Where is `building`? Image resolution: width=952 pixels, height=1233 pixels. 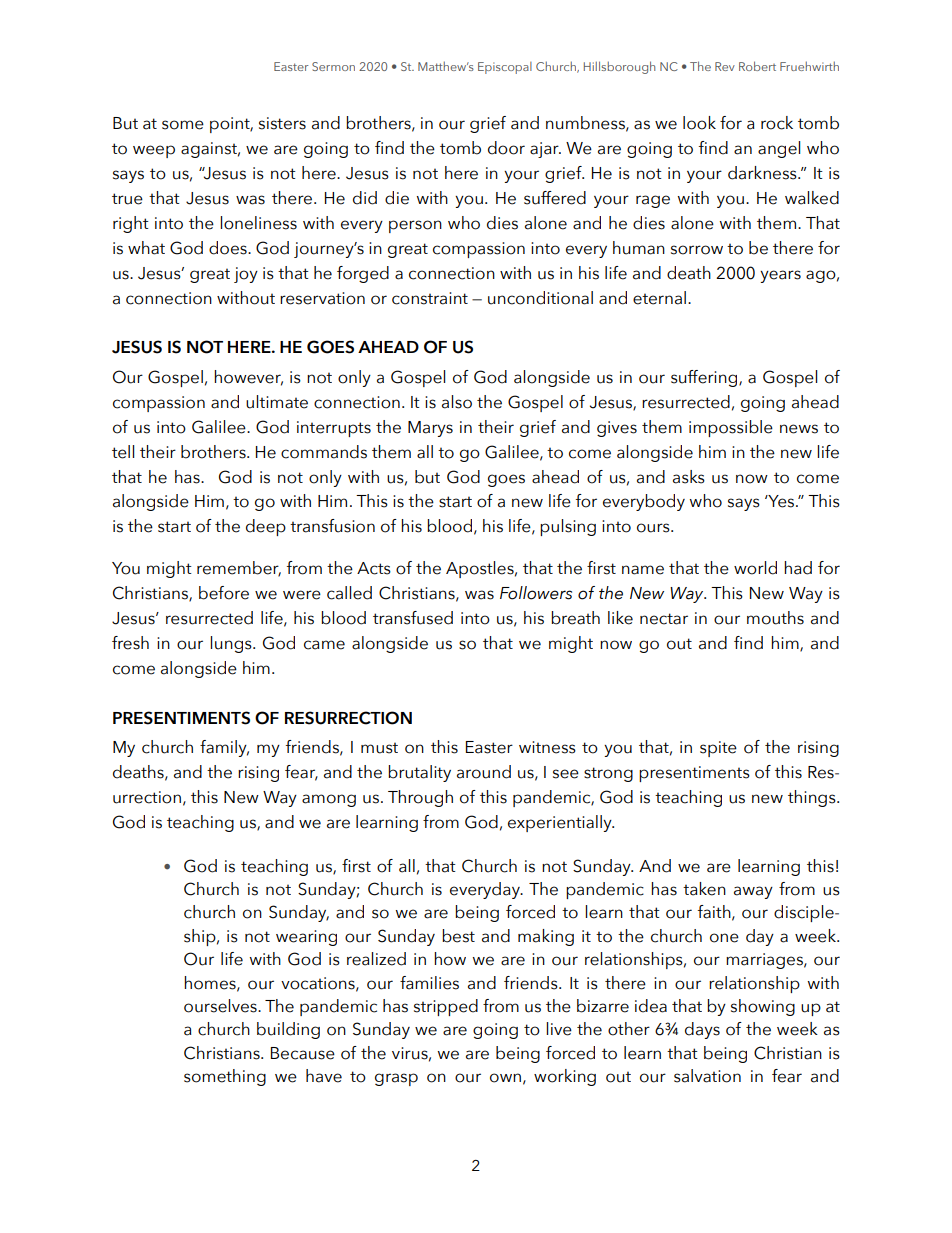 building is located at coordinates (288, 1030).
